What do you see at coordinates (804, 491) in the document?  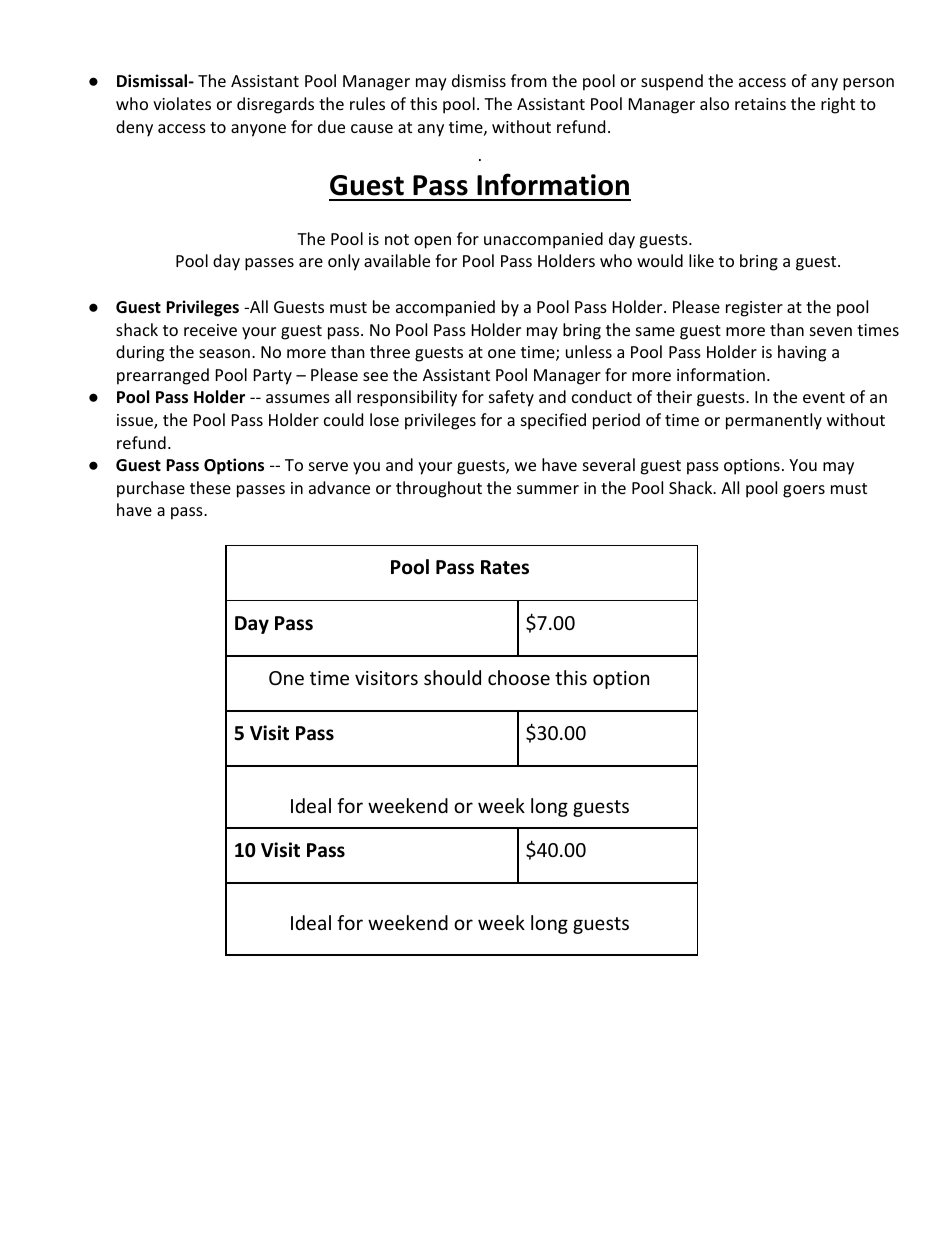 I see `goers` at bounding box center [804, 491].
